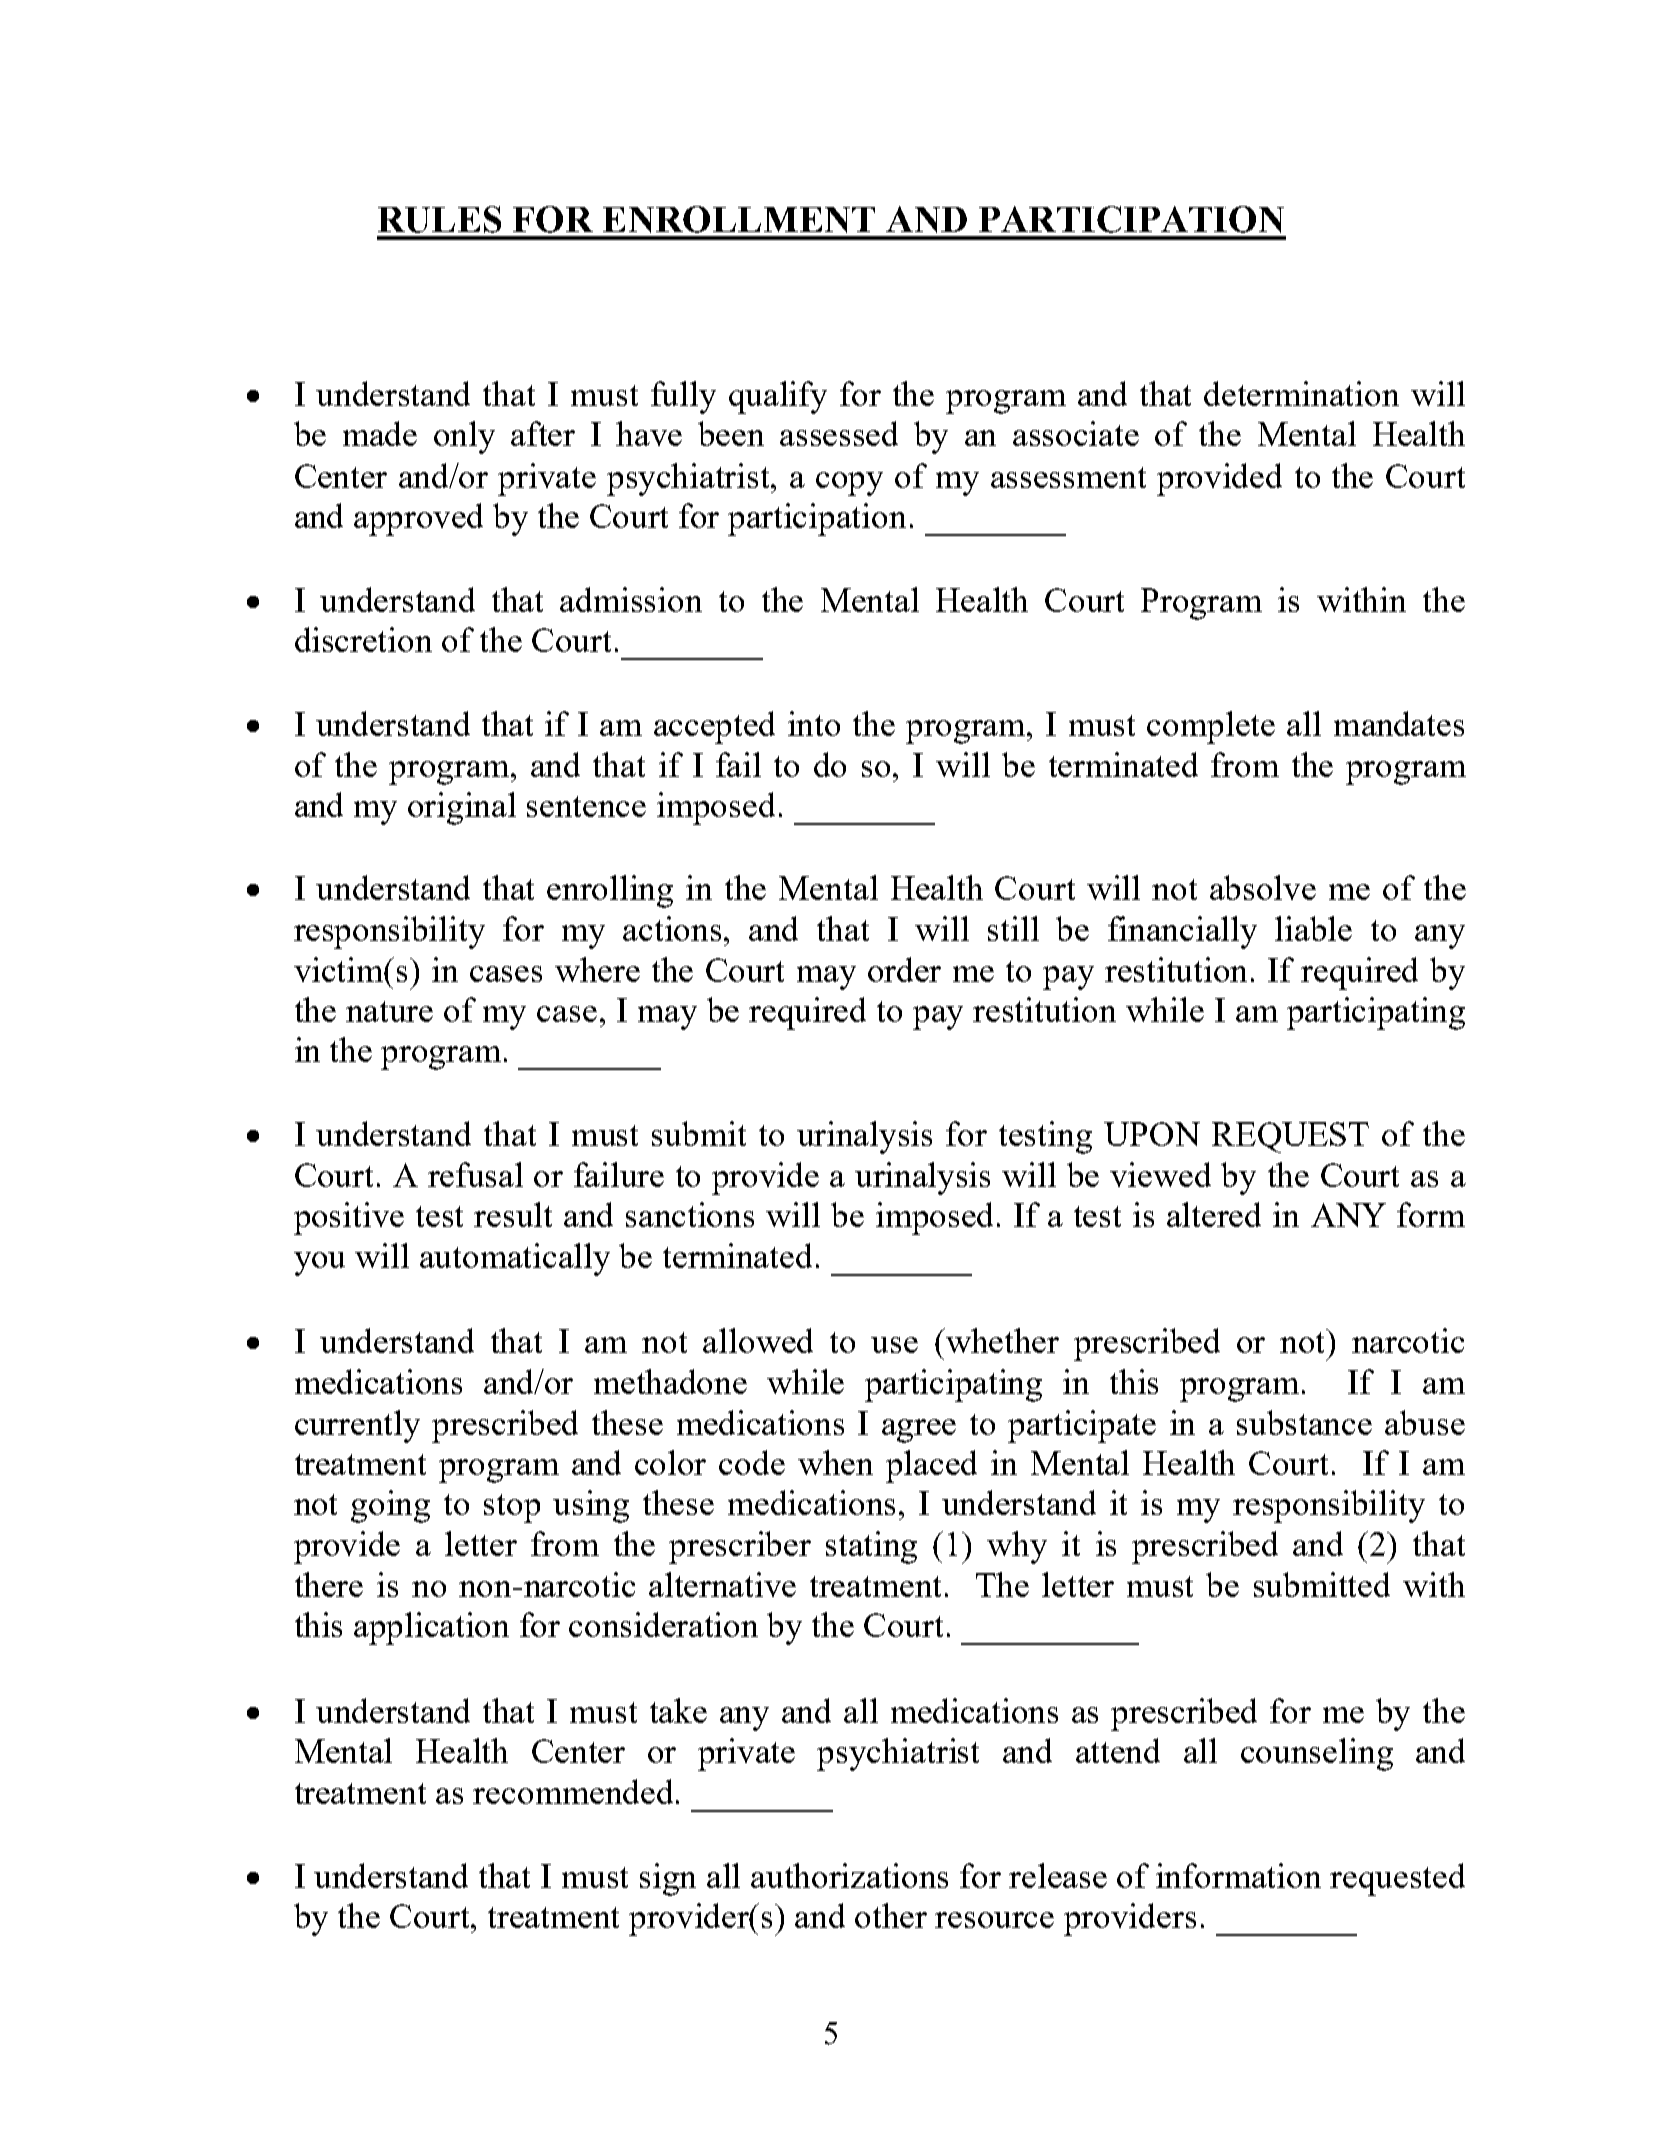 The image size is (1660, 2148). What do you see at coordinates (515, 1259) in the document?
I see `automatically` at bounding box center [515, 1259].
